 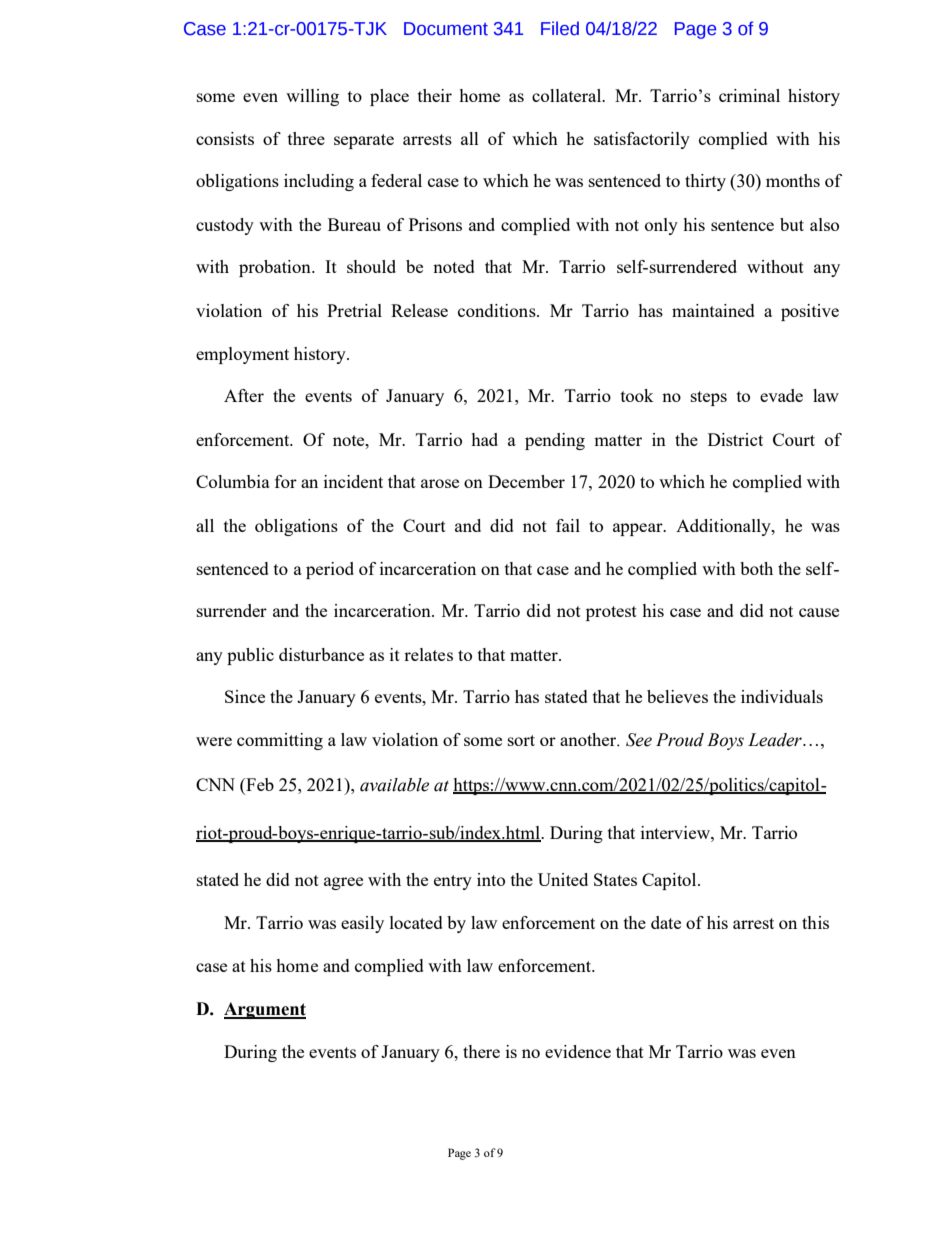 I want to click on Filed, so click(x=560, y=28).
